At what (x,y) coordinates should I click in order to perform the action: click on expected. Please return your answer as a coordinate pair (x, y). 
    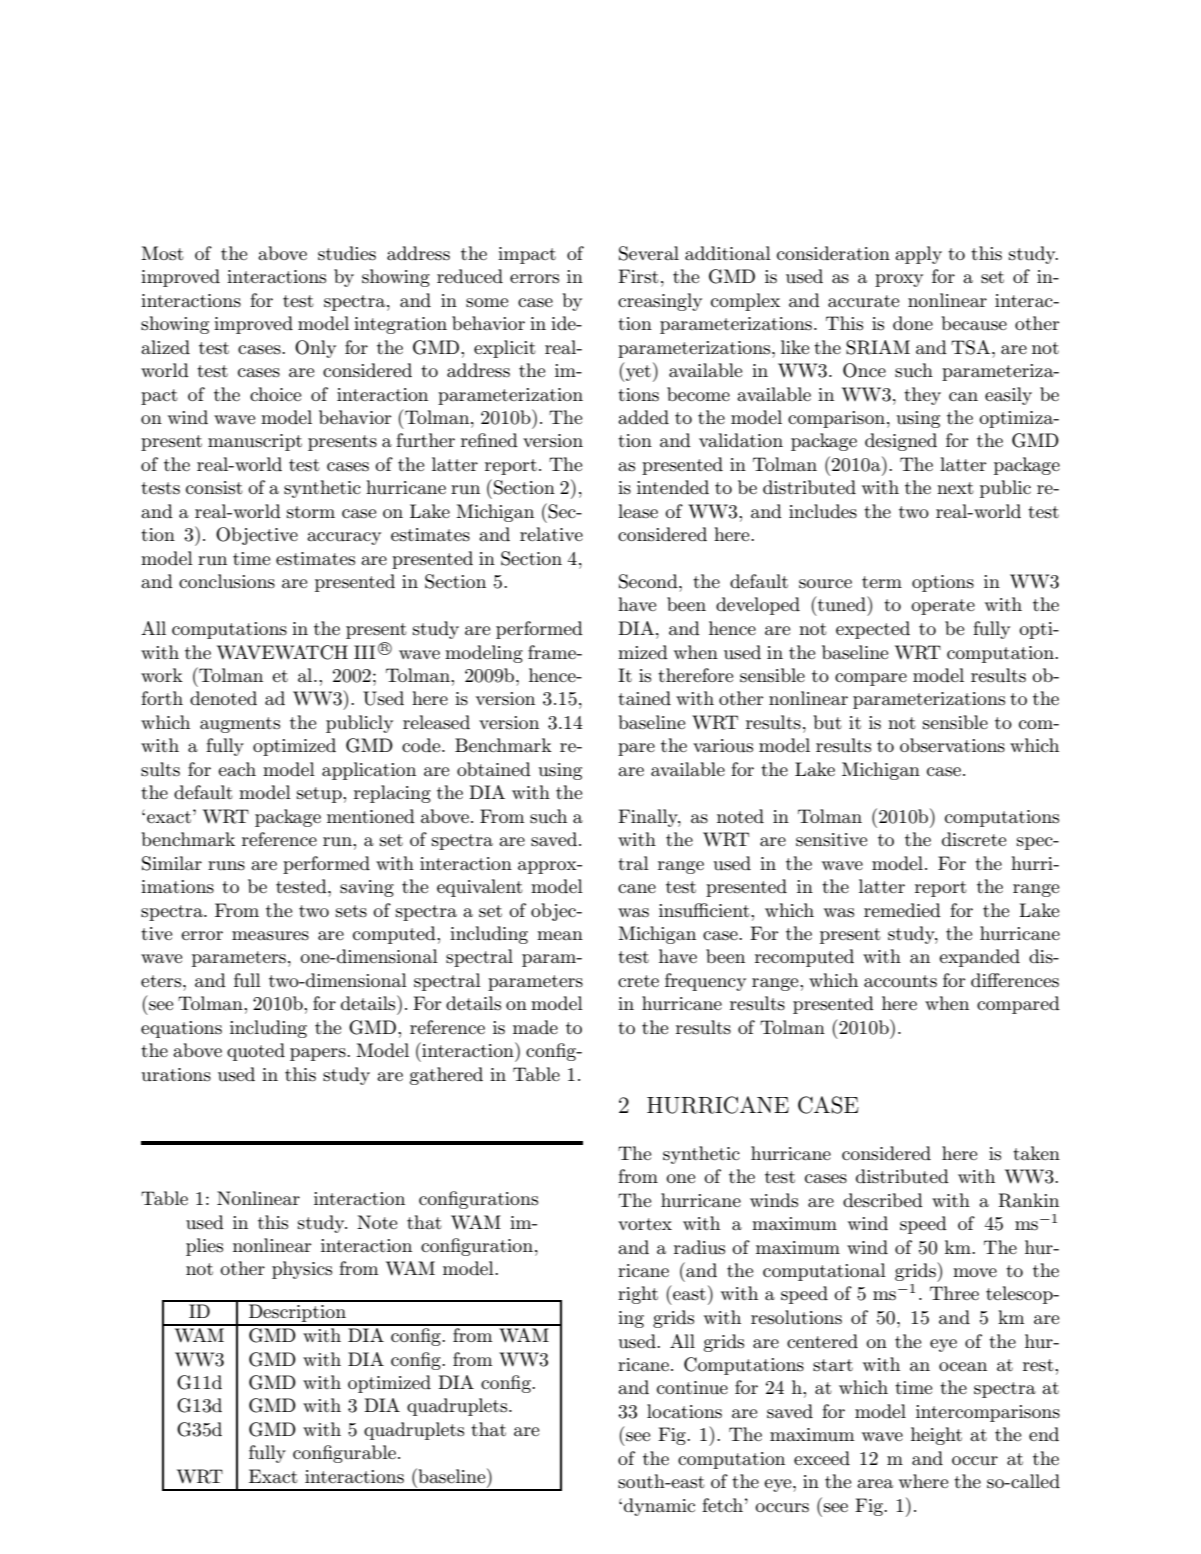
    Looking at the image, I should click on (873, 630).
